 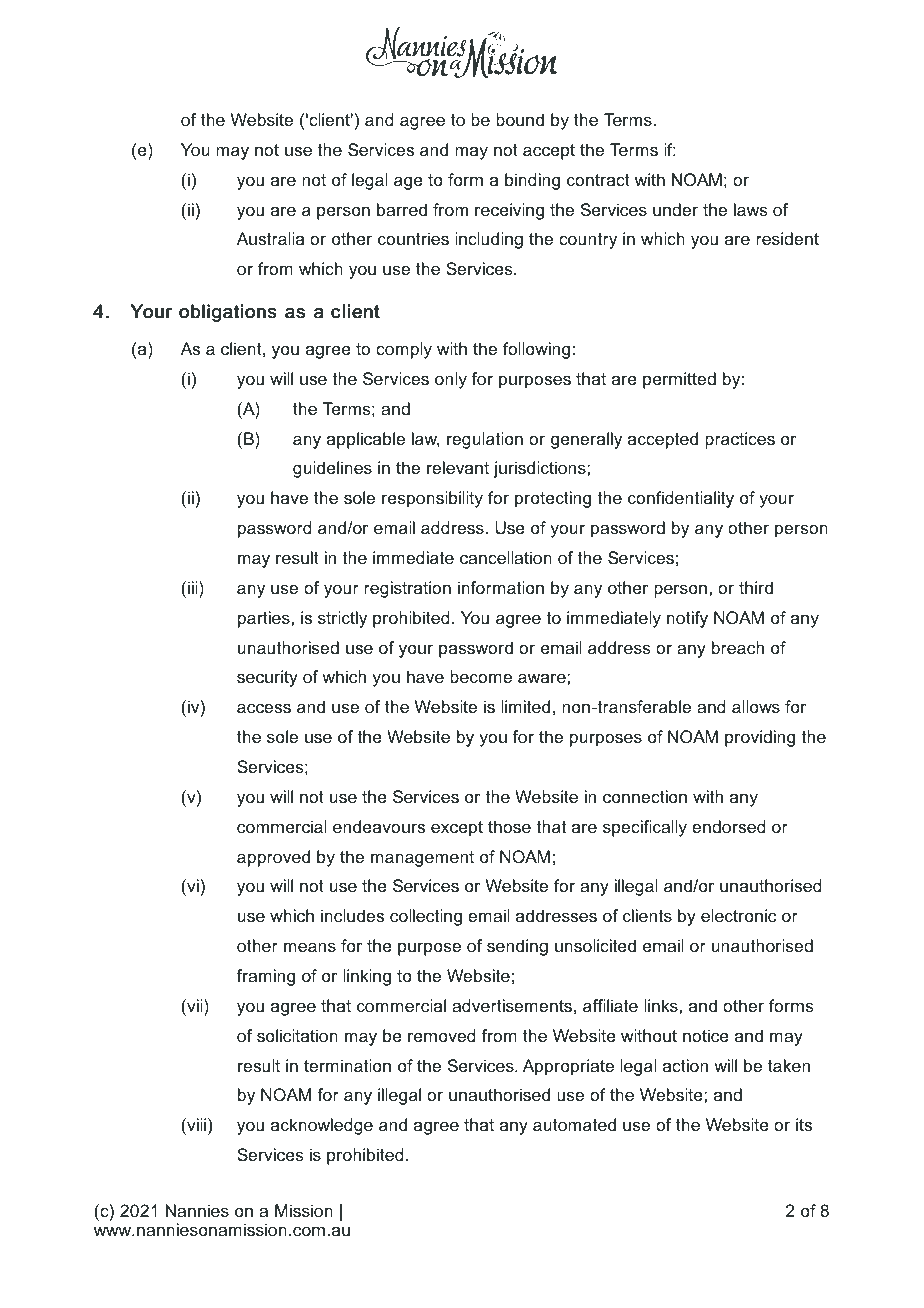 I want to click on acknowledge, so click(x=322, y=1126).
